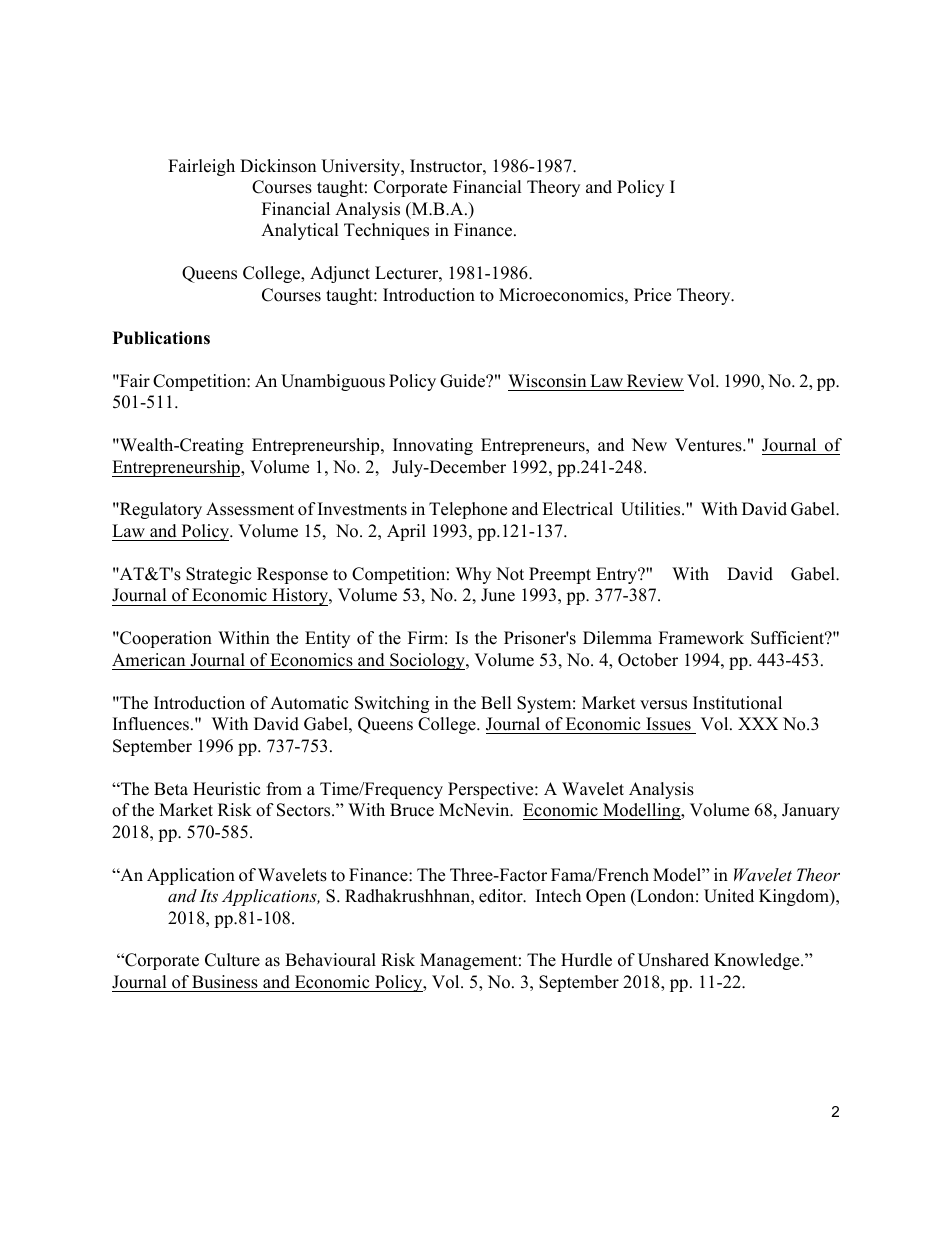  I want to click on Price, so click(652, 295).
